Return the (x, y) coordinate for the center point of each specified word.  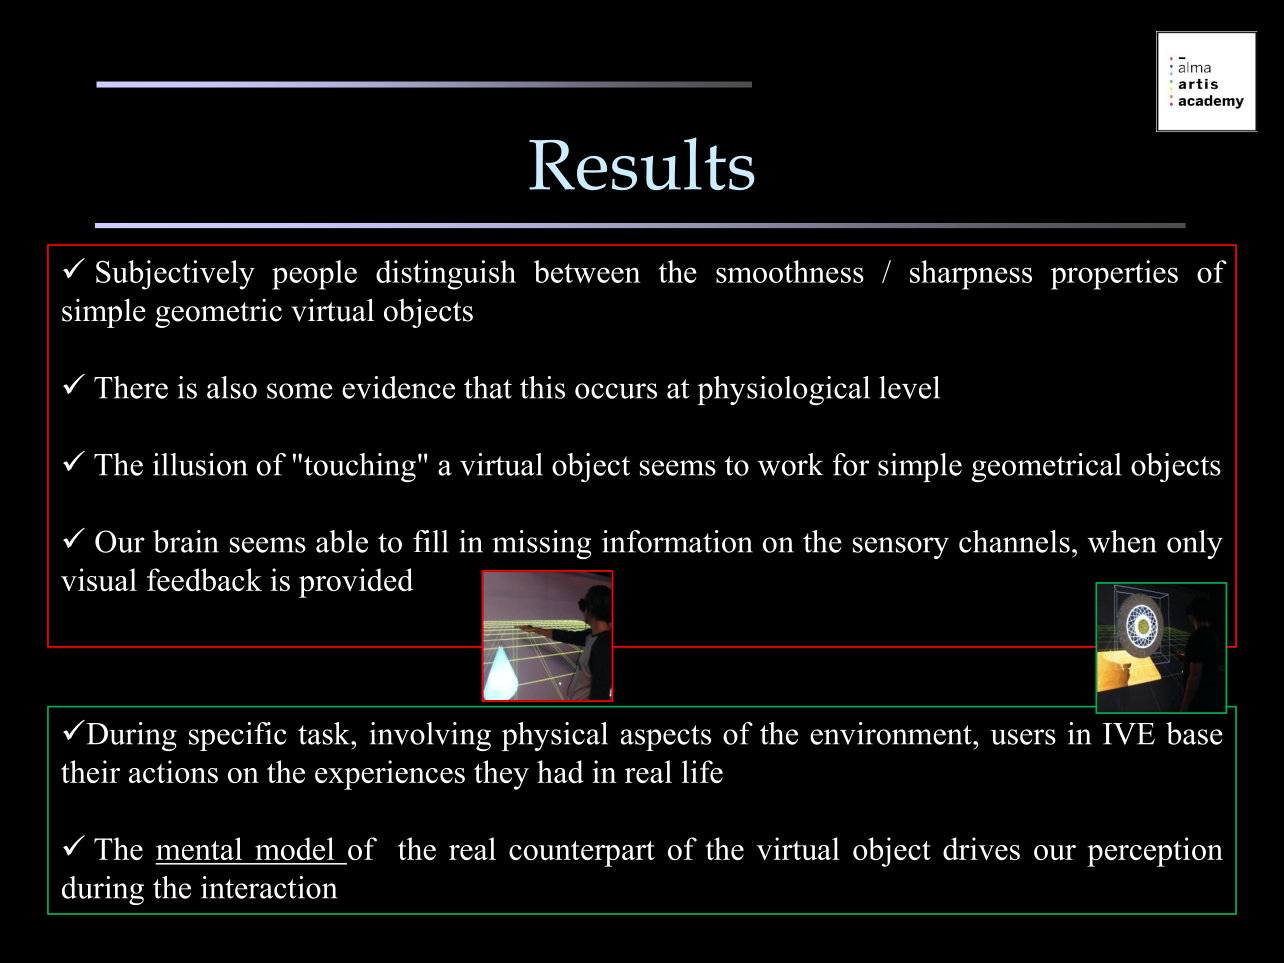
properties (1114, 275)
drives (981, 848)
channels (1014, 541)
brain (186, 541)
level (909, 387)
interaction (269, 887)
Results (642, 163)
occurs (616, 391)
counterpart (582, 854)
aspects (666, 738)
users (1023, 737)
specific (238, 736)
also (232, 387)
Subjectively (175, 275)
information (677, 541)
